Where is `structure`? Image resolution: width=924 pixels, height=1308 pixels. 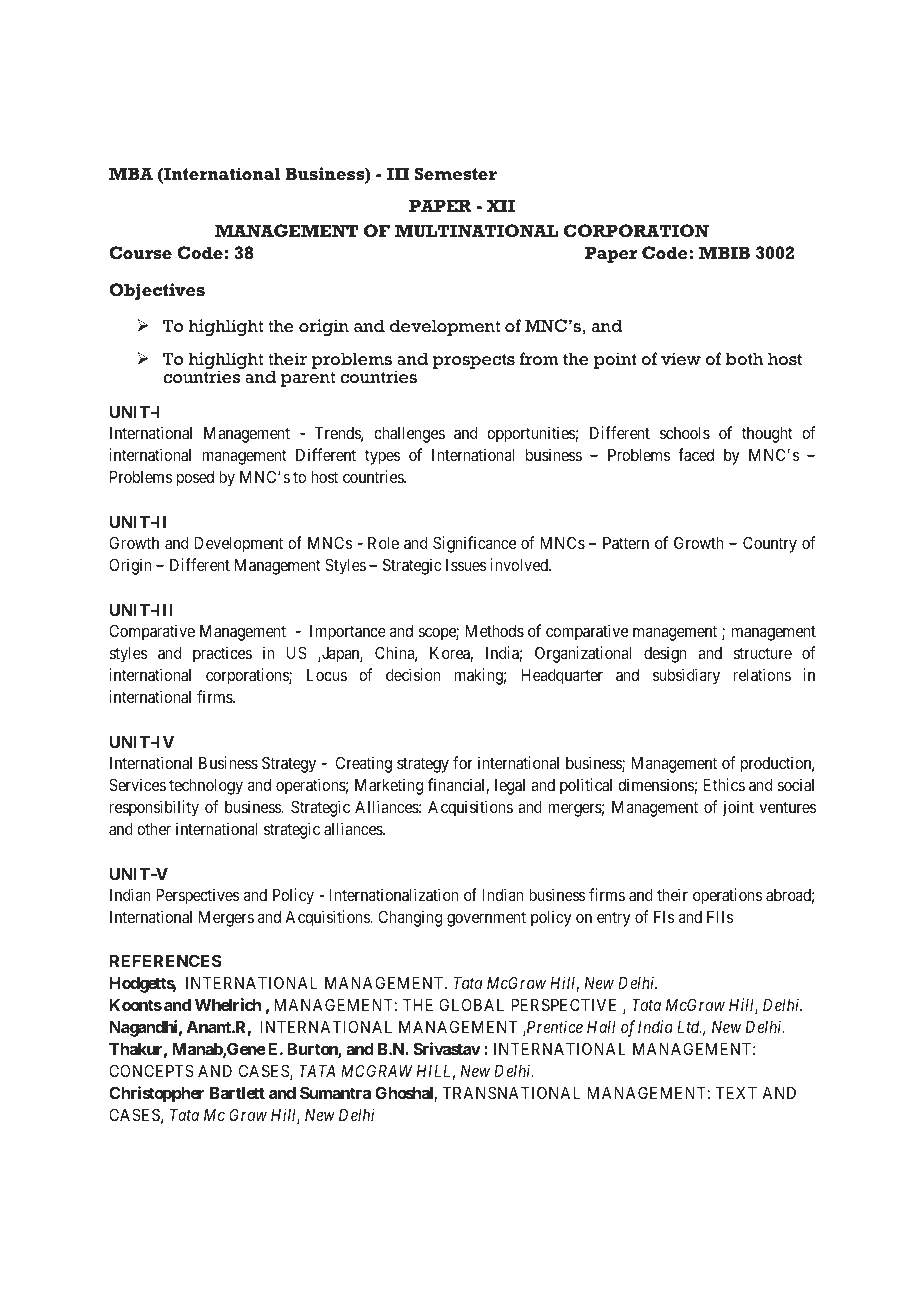 structure is located at coordinates (762, 653).
